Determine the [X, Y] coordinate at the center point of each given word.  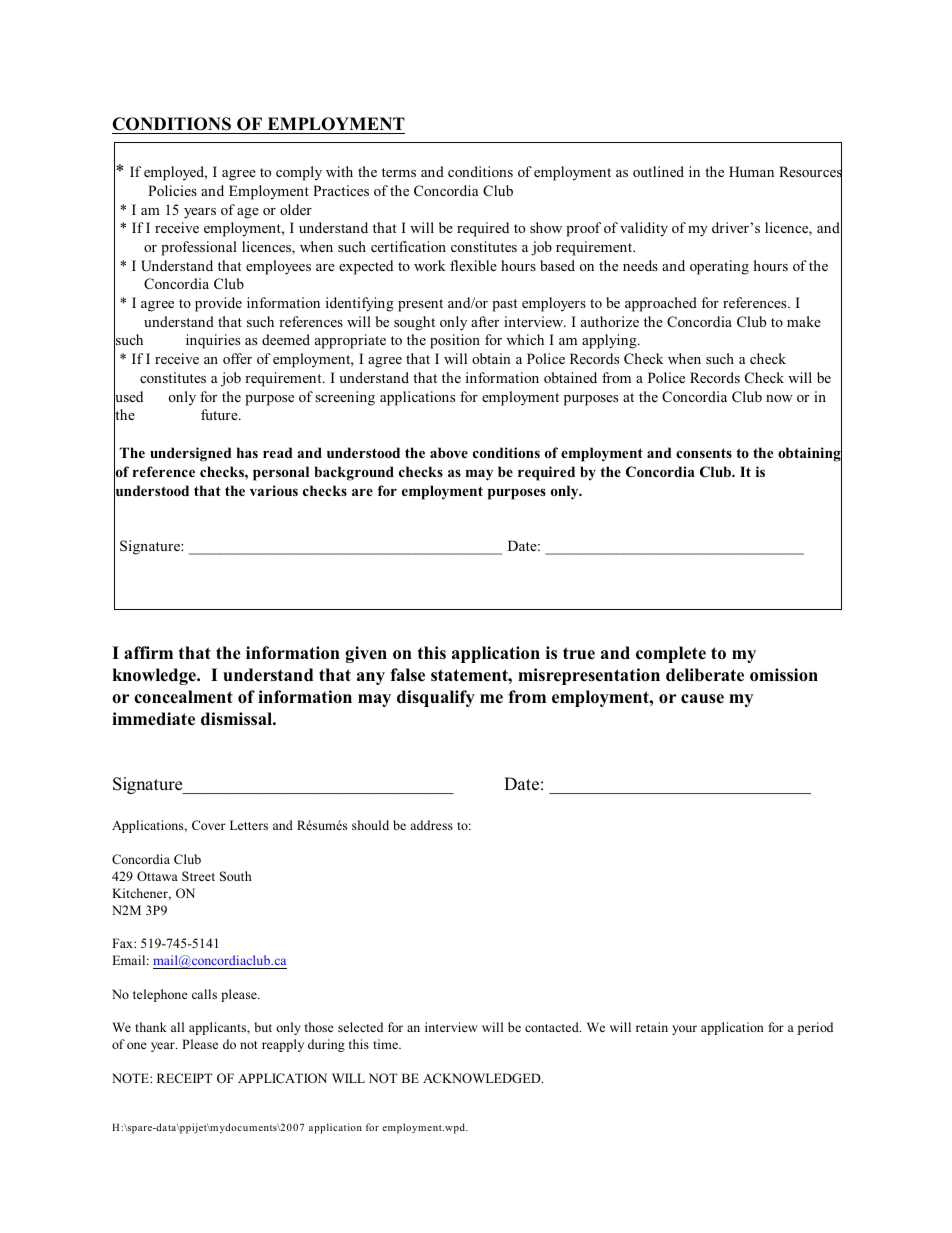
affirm [148, 652]
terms [399, 172]
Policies [172, 190]
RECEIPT [184, 1078]
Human [751, 171]
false [407, 675]
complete [671, 654]
